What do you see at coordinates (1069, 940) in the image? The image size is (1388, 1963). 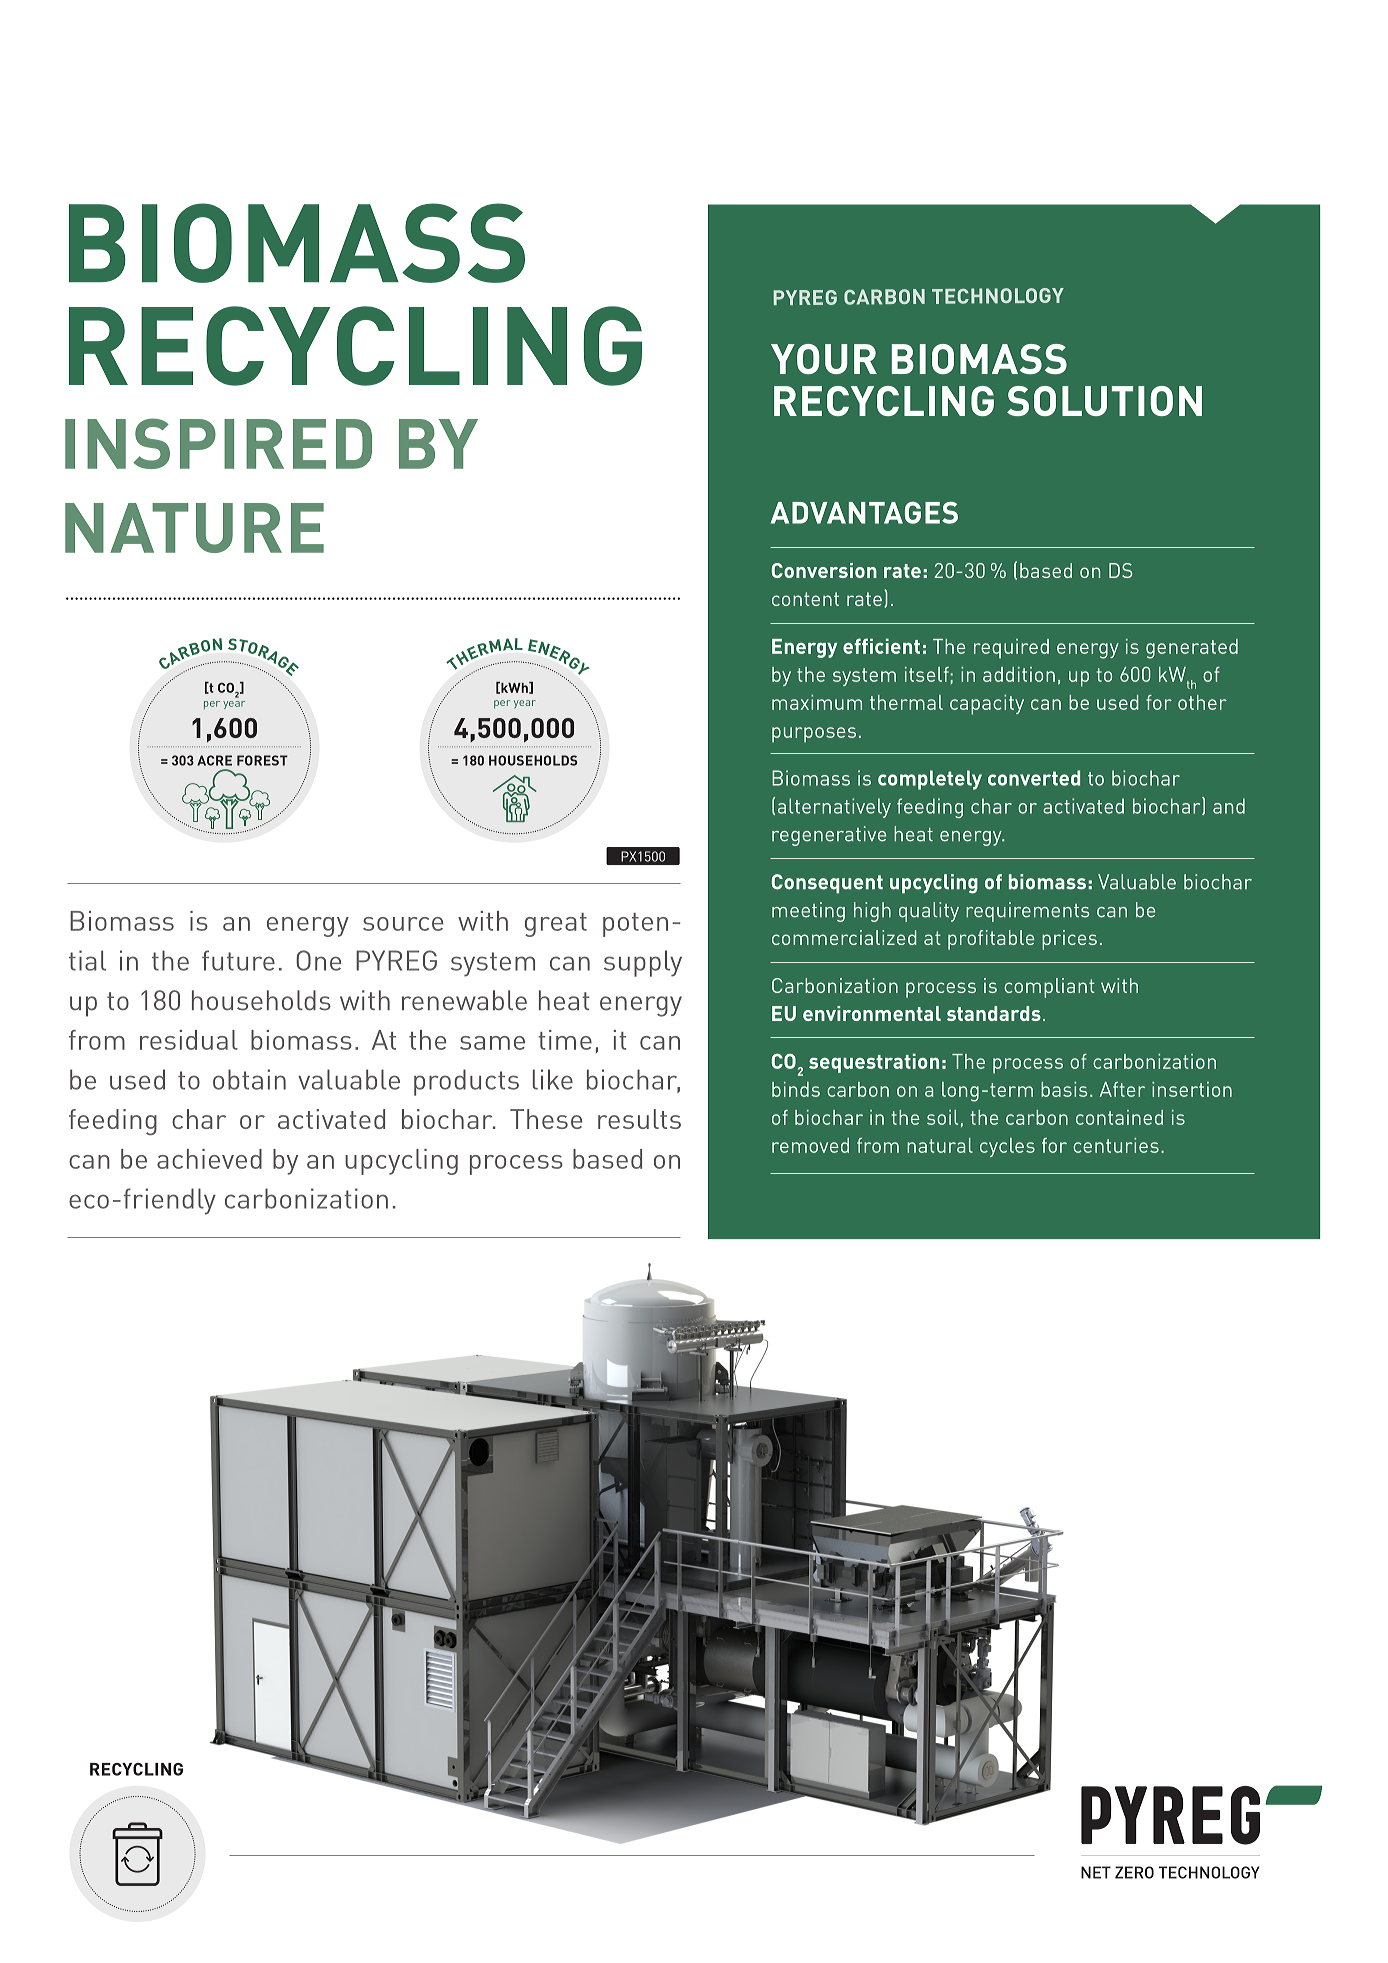 I see `prices` at bounding box center [1069, 940].
